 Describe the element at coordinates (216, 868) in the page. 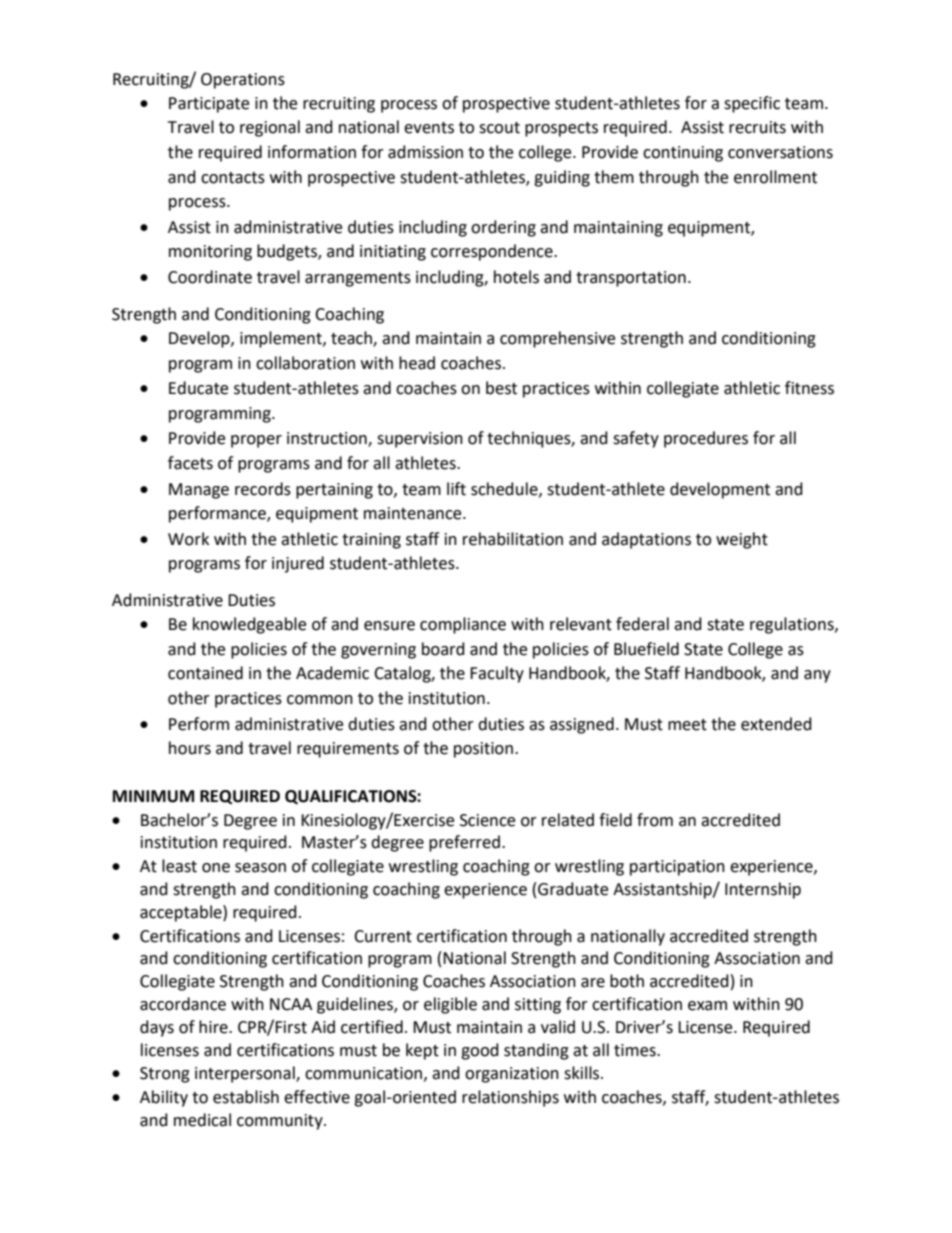

I see `one` at that location.
